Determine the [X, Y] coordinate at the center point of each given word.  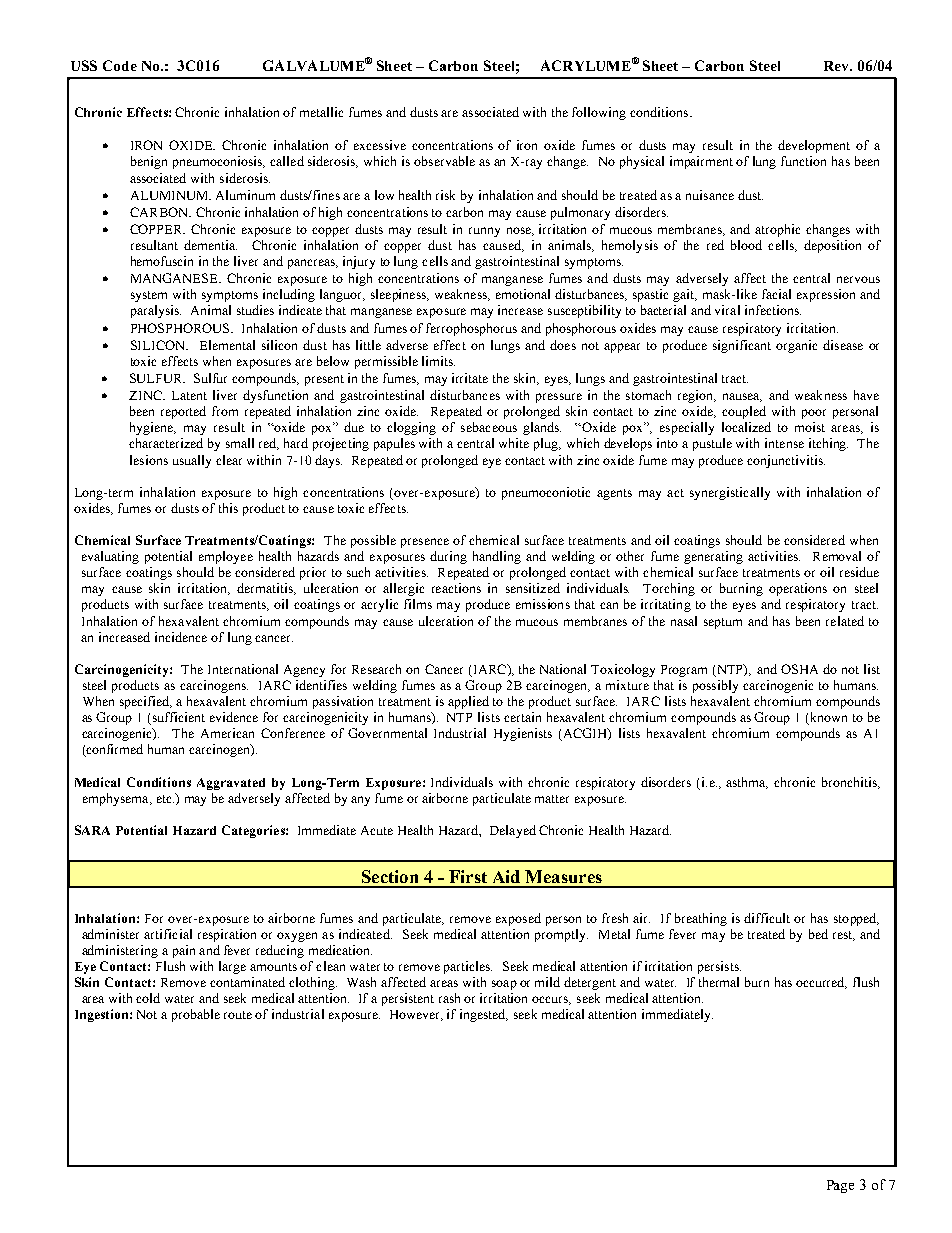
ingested [484, 1015]
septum [723, 623]
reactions [456, 588]
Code [120, 65]
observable [444, 161]
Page [840, 1186]
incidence [181, 637]
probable [196, 1015]
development [814, 146]
